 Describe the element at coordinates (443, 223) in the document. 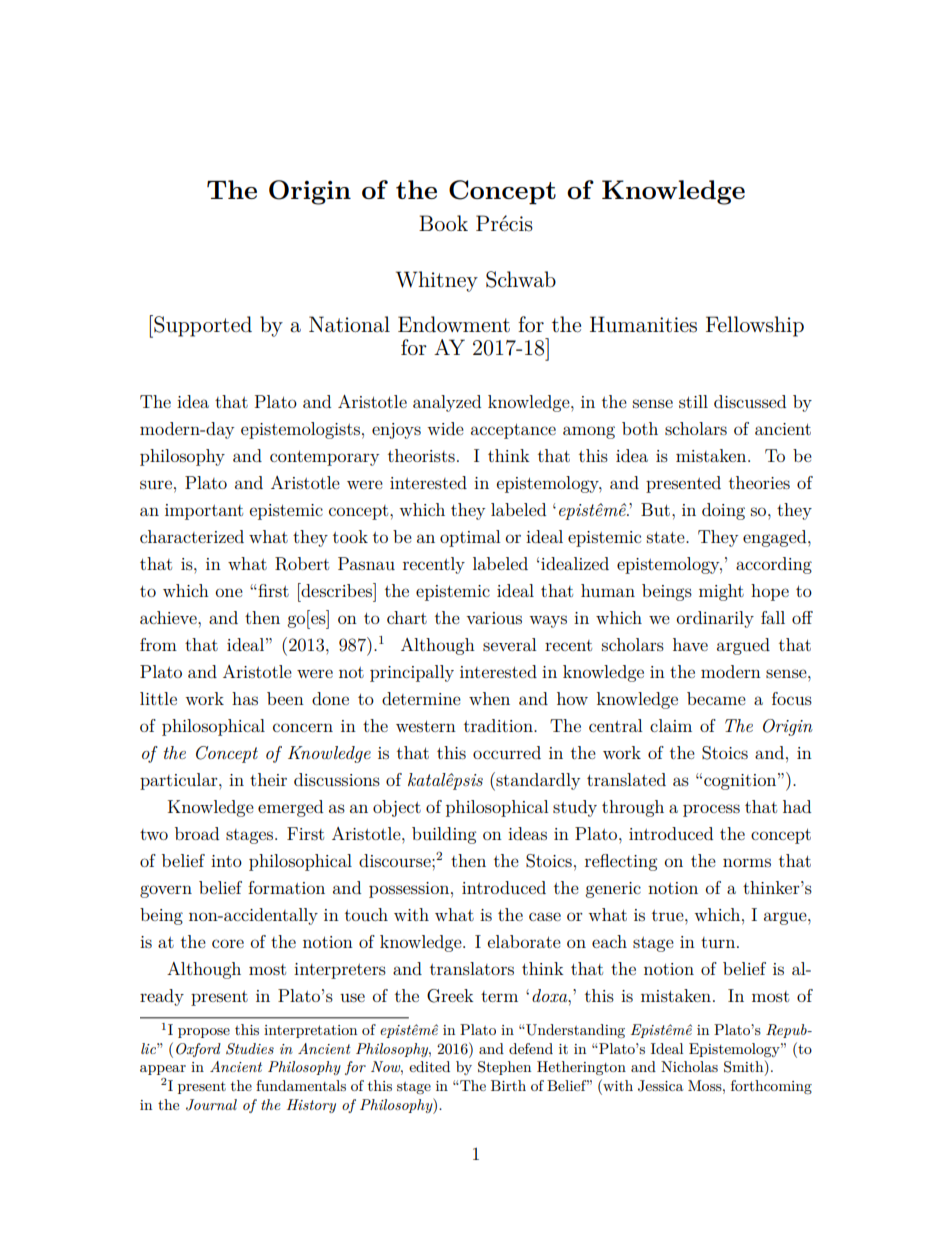

I see `Book` at that location.
